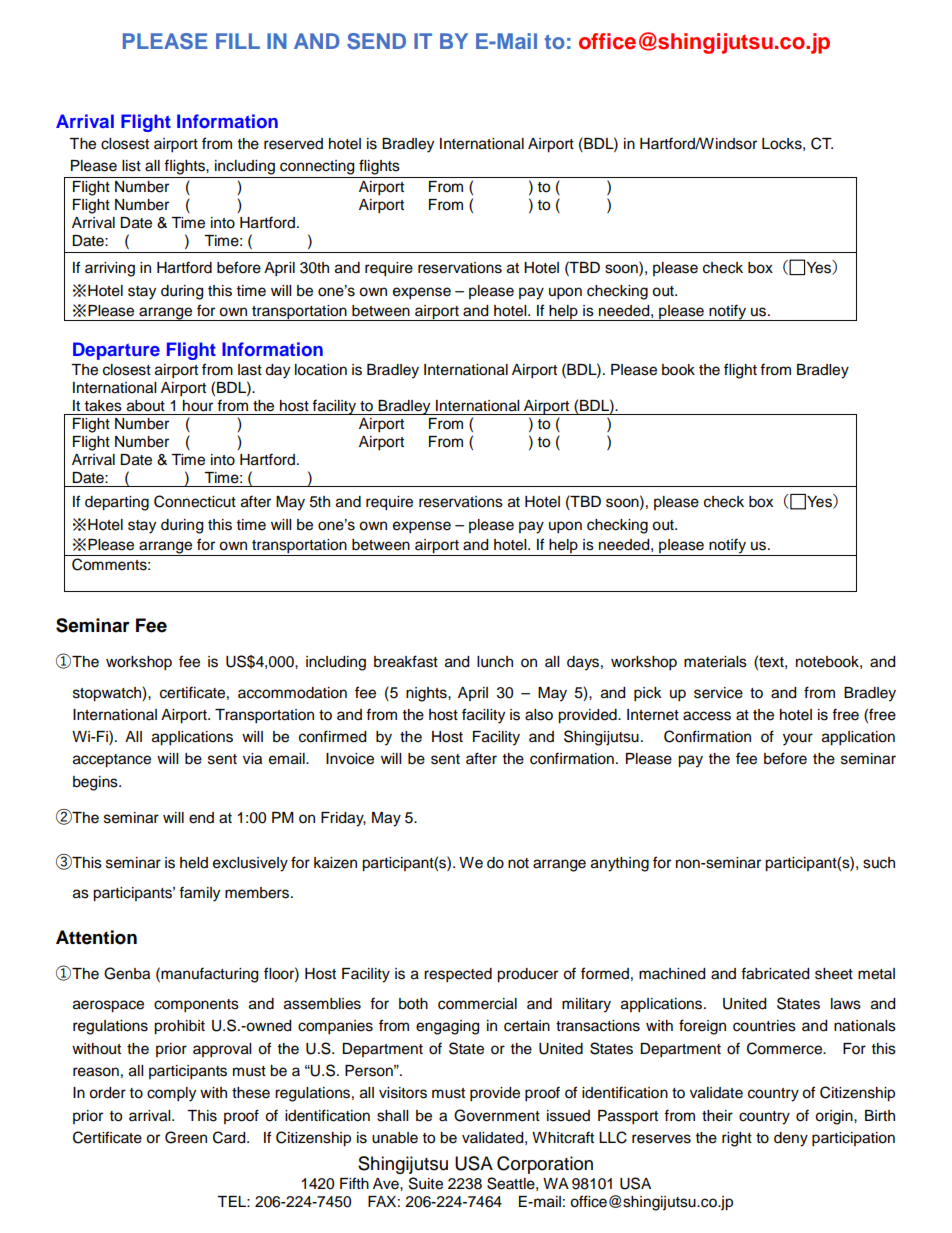 Image resolution: width=952 pixels, height=1233 pixels. What do you see at coordinates (458, 975) in the page?
I see `respected` at bounding box center [458, 975].
